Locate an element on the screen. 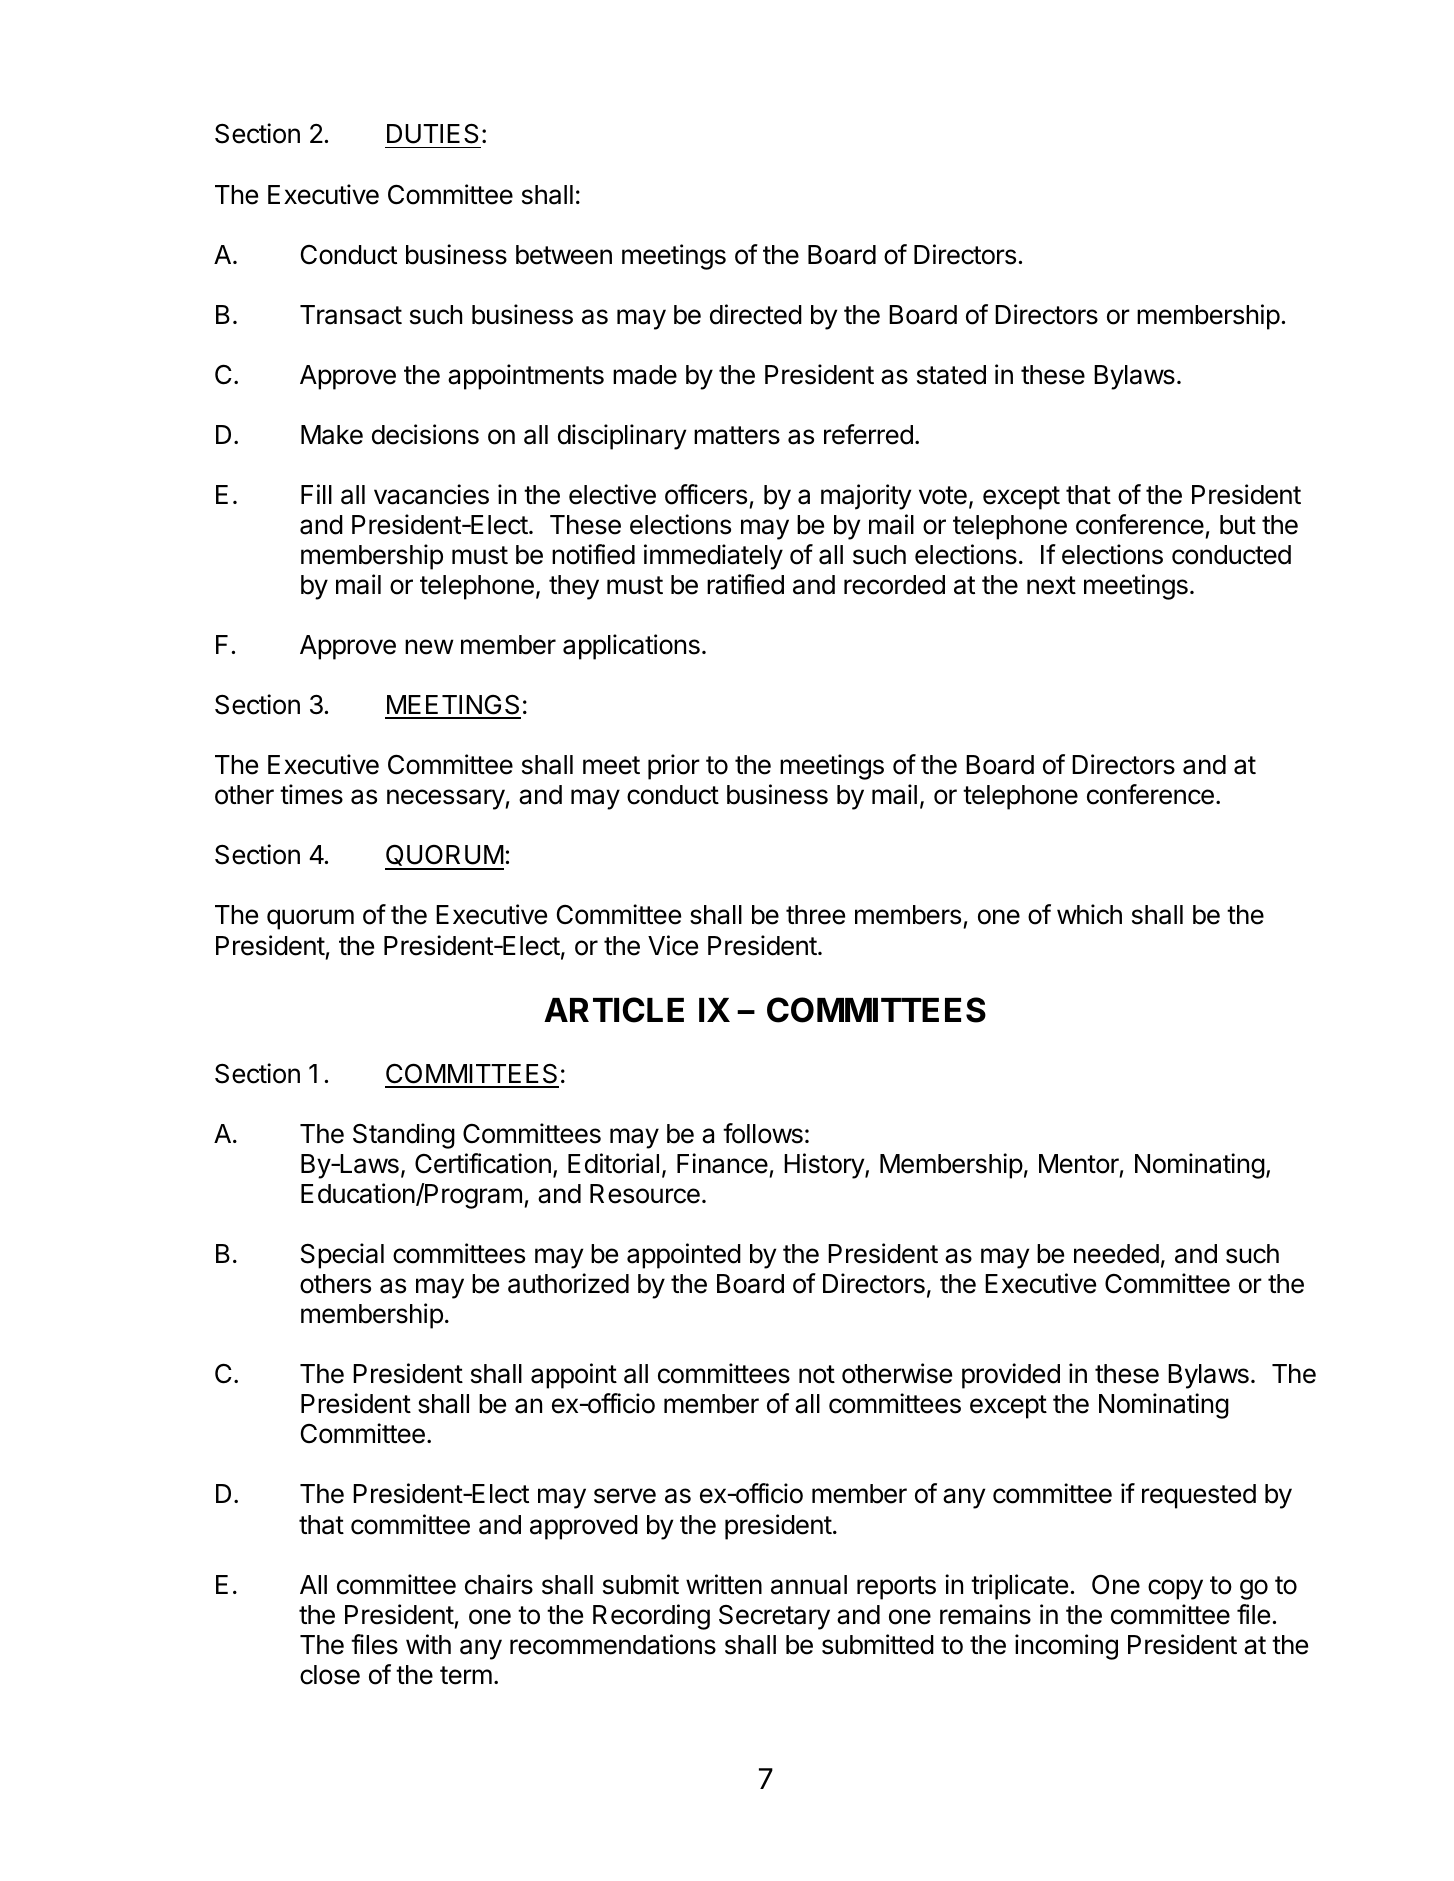  directed is located at coordinates (756, 314).
